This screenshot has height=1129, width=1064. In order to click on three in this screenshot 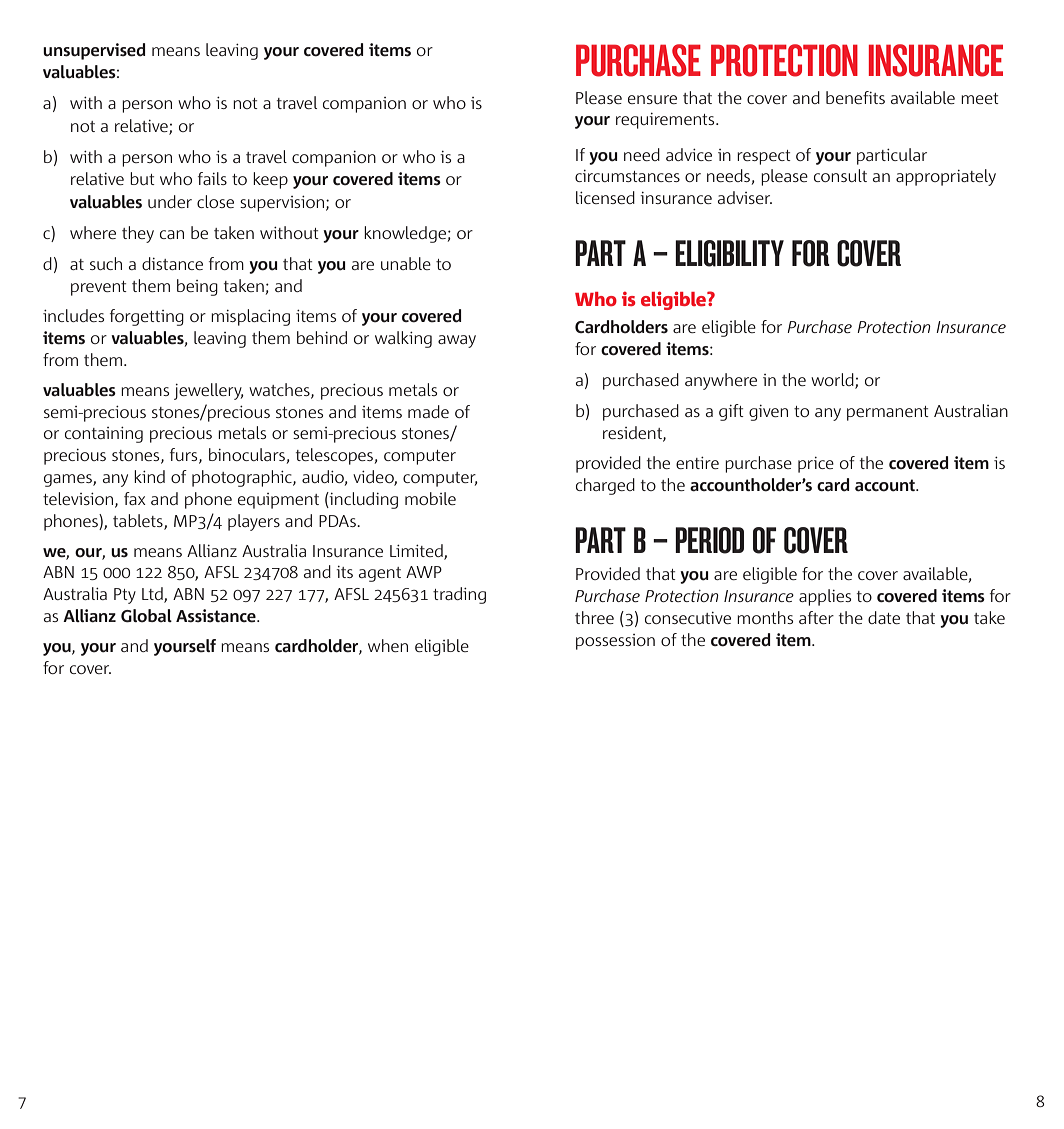, I will do `click(594, 617)`.
